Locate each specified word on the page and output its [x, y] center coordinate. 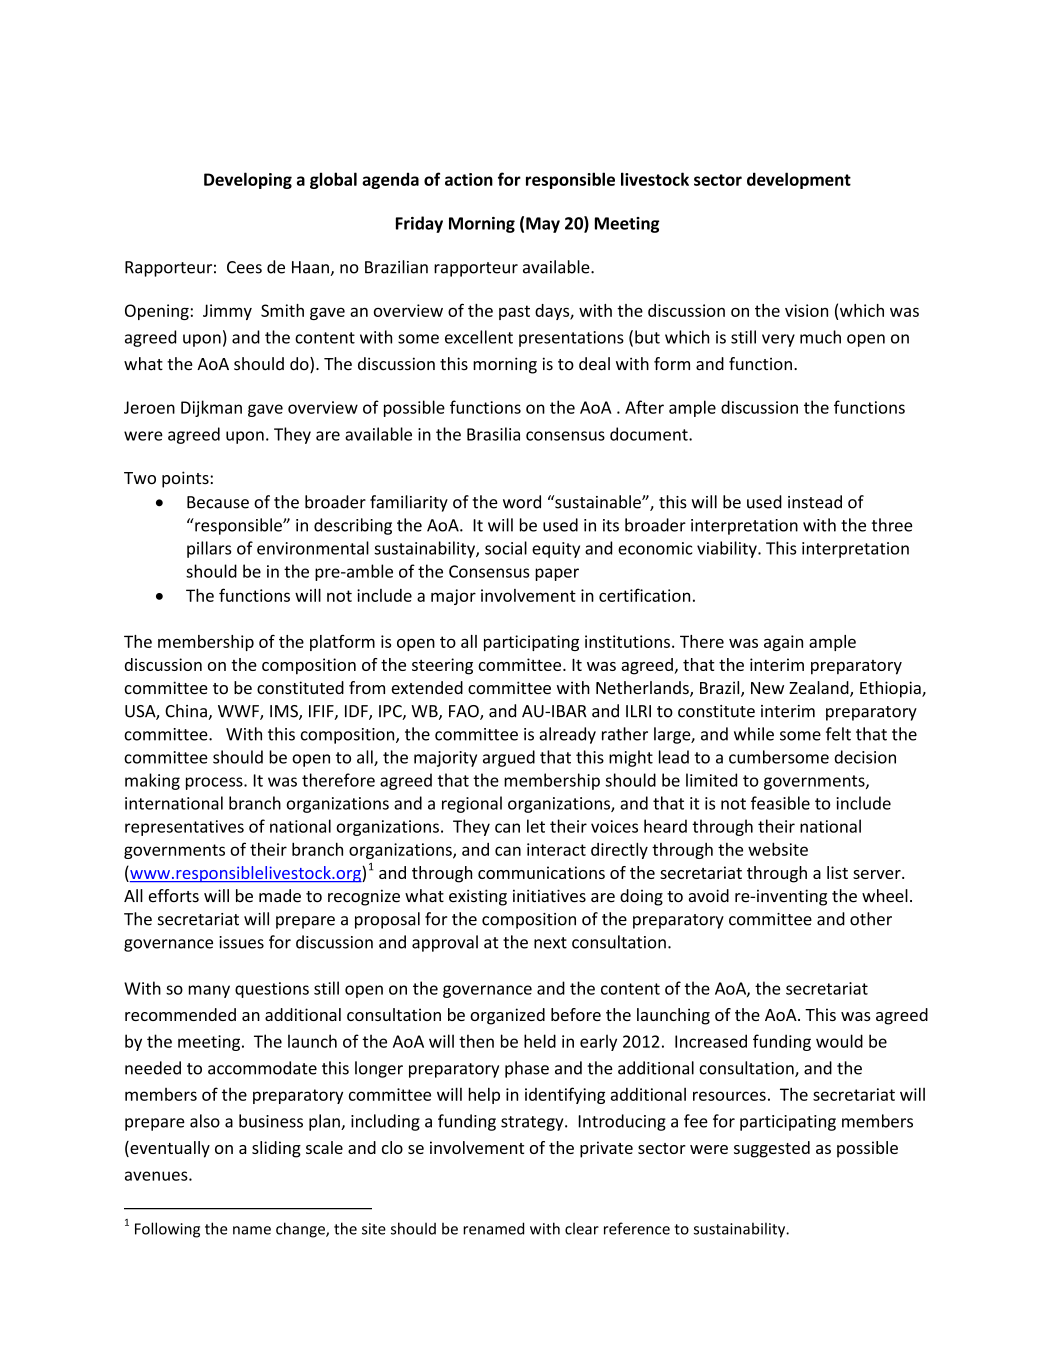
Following [167, 1230]
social [506, 548]
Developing [248, 180]
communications [541, 872]
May [543, 225]
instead [815, 502]
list [837, 872]
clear [582, 1228]
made [280, 896]
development [799, 180]
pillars [209, 549]
